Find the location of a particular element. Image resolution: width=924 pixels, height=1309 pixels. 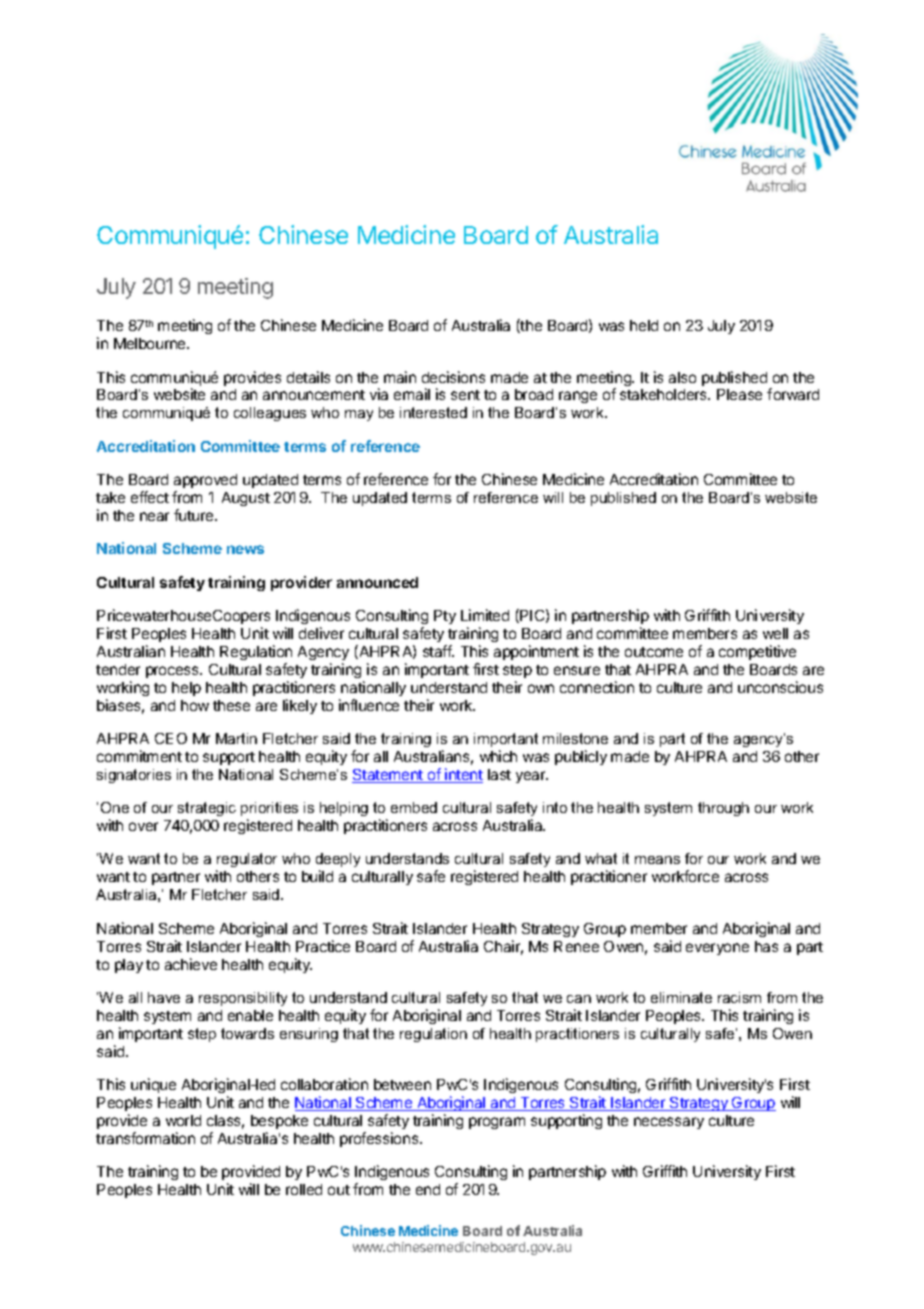

decisions is located at coordinates (453, 377).
